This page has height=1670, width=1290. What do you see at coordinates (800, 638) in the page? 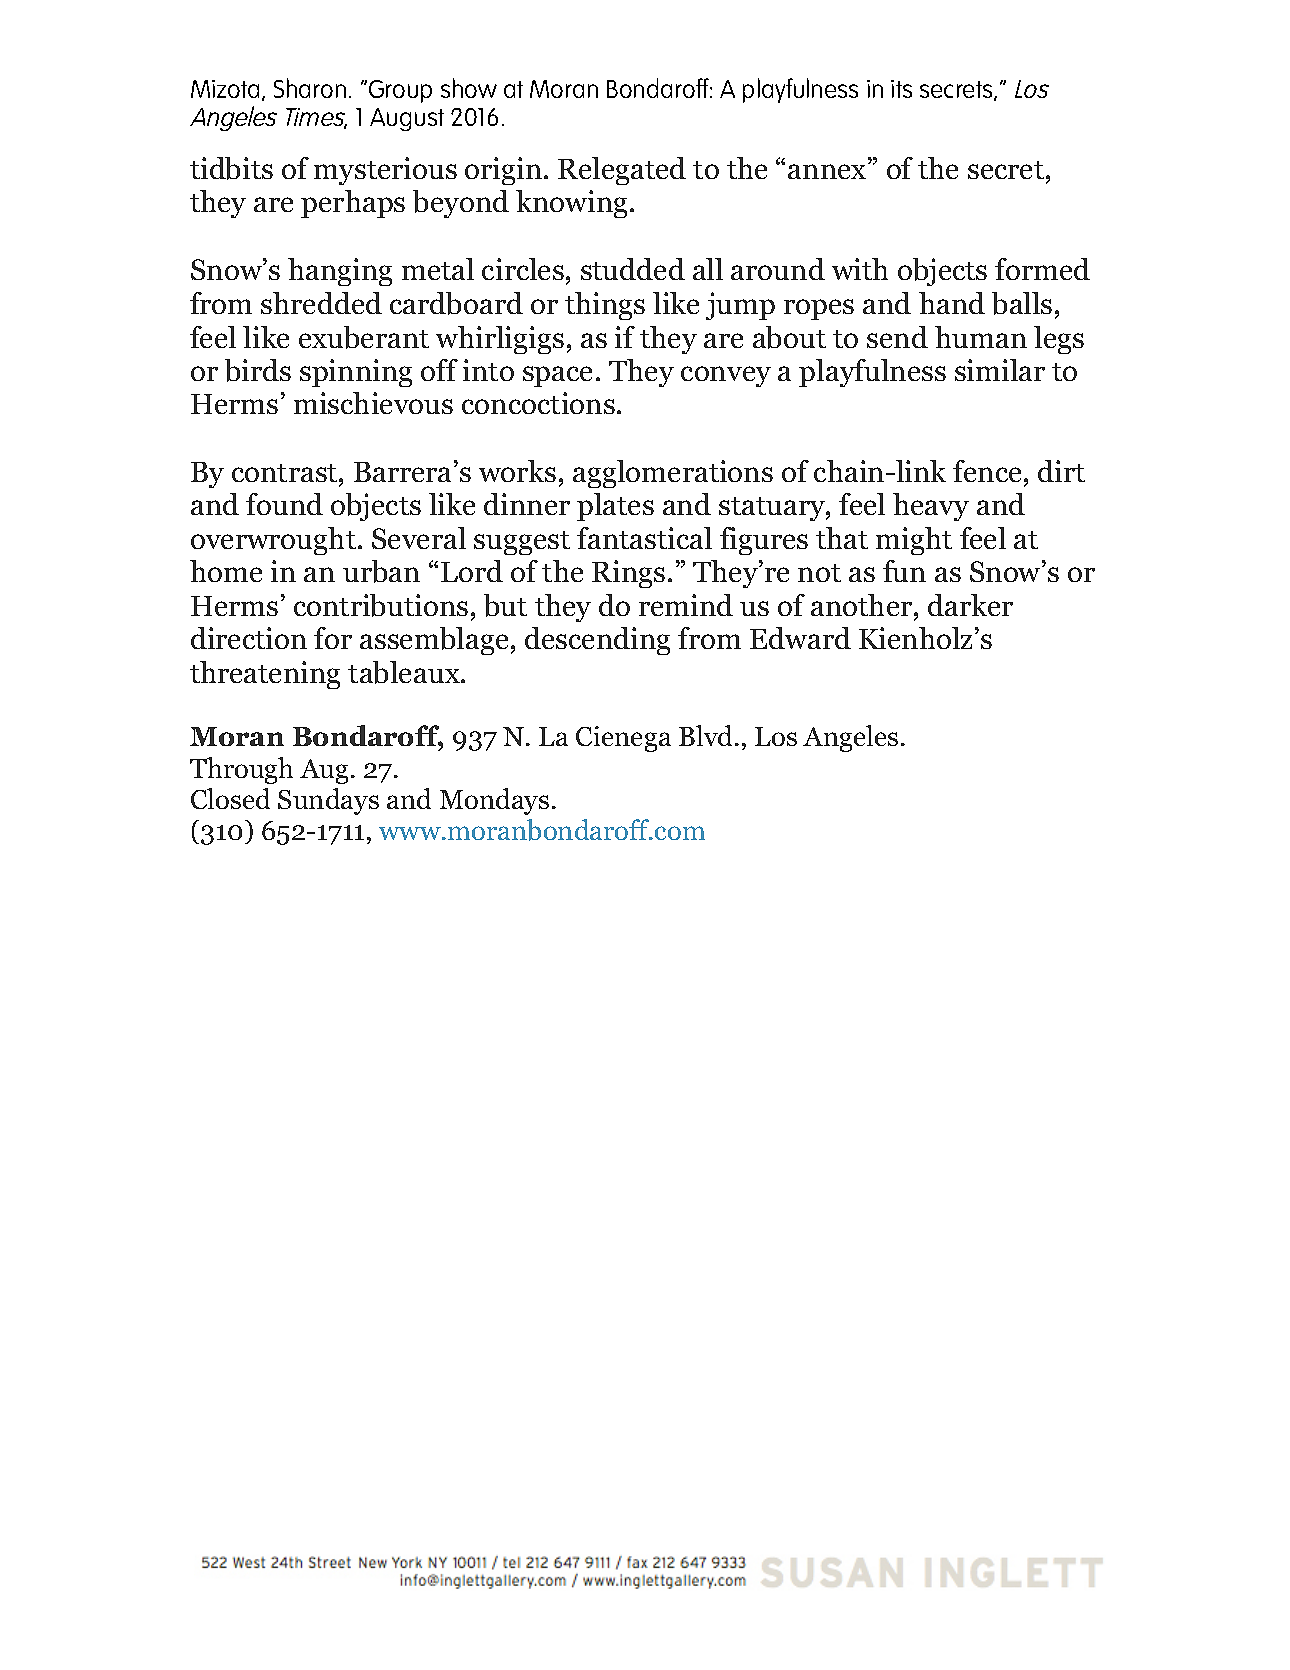
I see `Edward` at bounding box center [800, 638].
